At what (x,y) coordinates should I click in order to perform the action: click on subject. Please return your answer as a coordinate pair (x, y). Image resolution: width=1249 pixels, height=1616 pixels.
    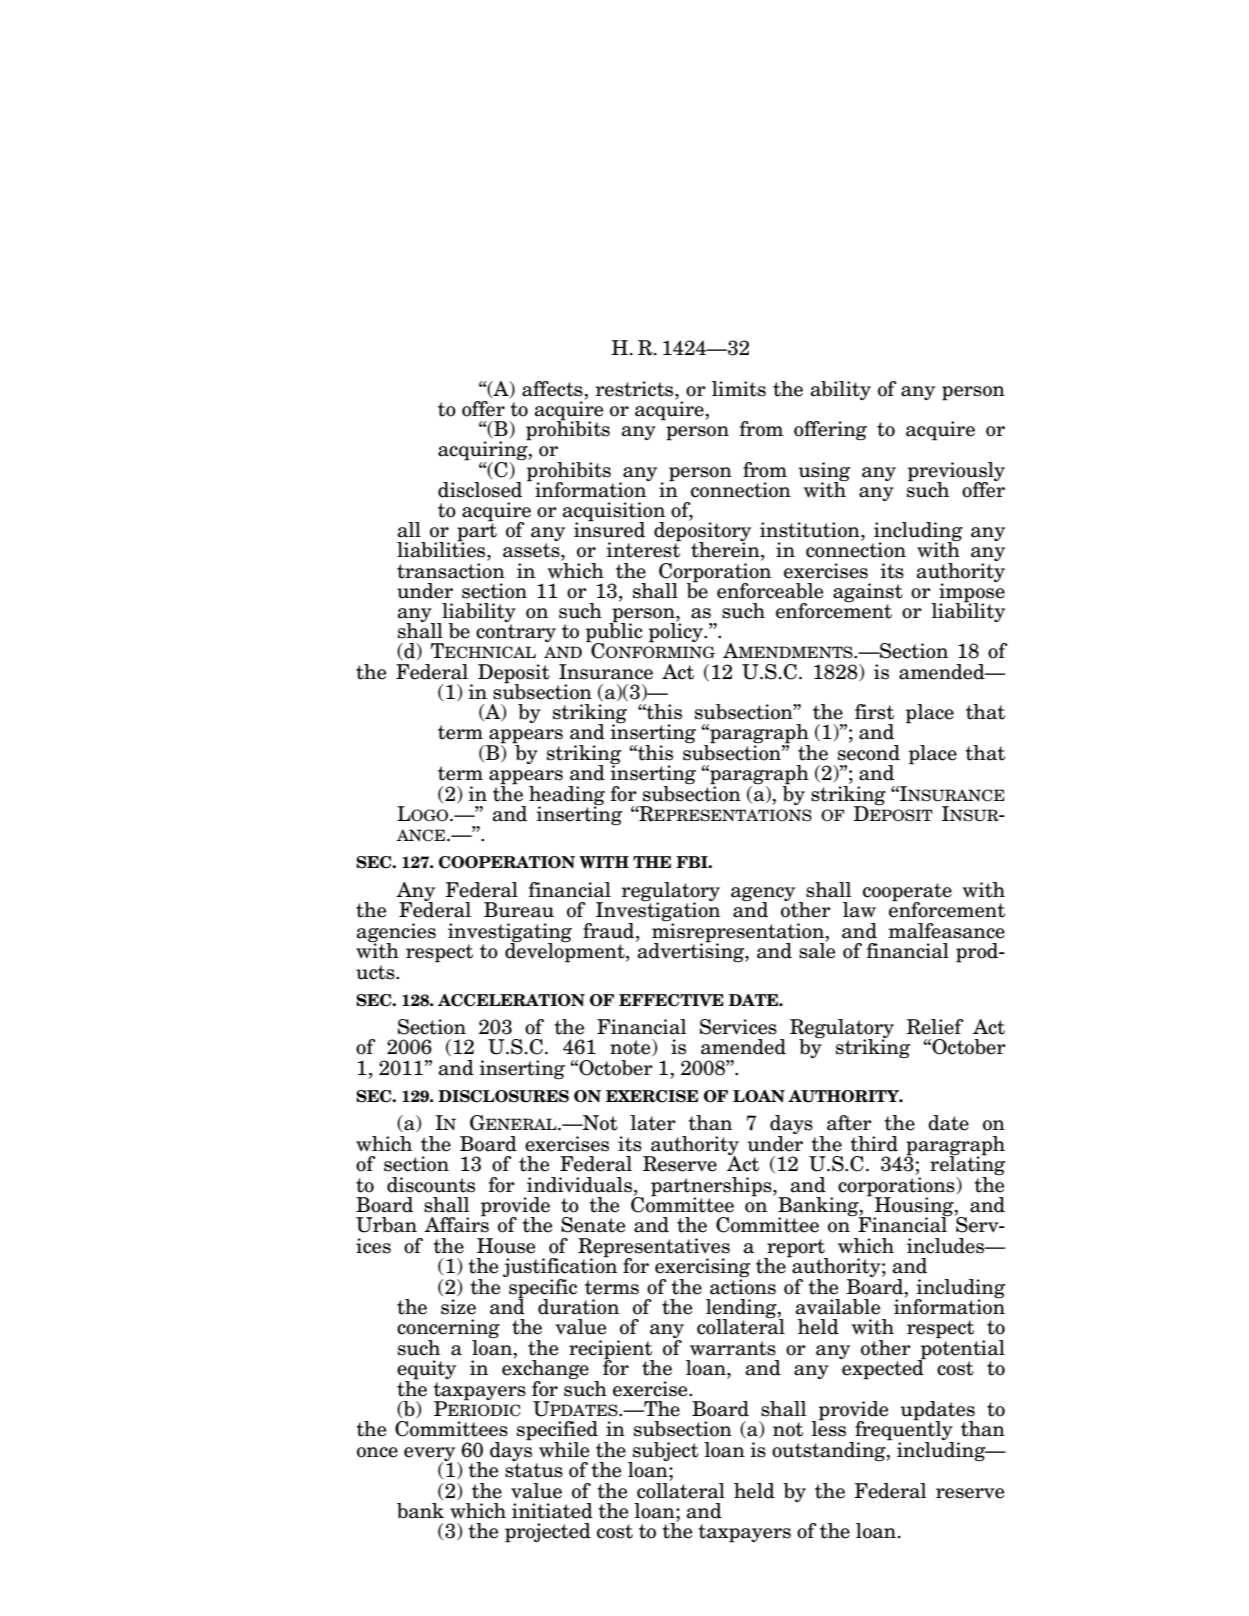
    Looking at the image, I should click on (665, 1452).
